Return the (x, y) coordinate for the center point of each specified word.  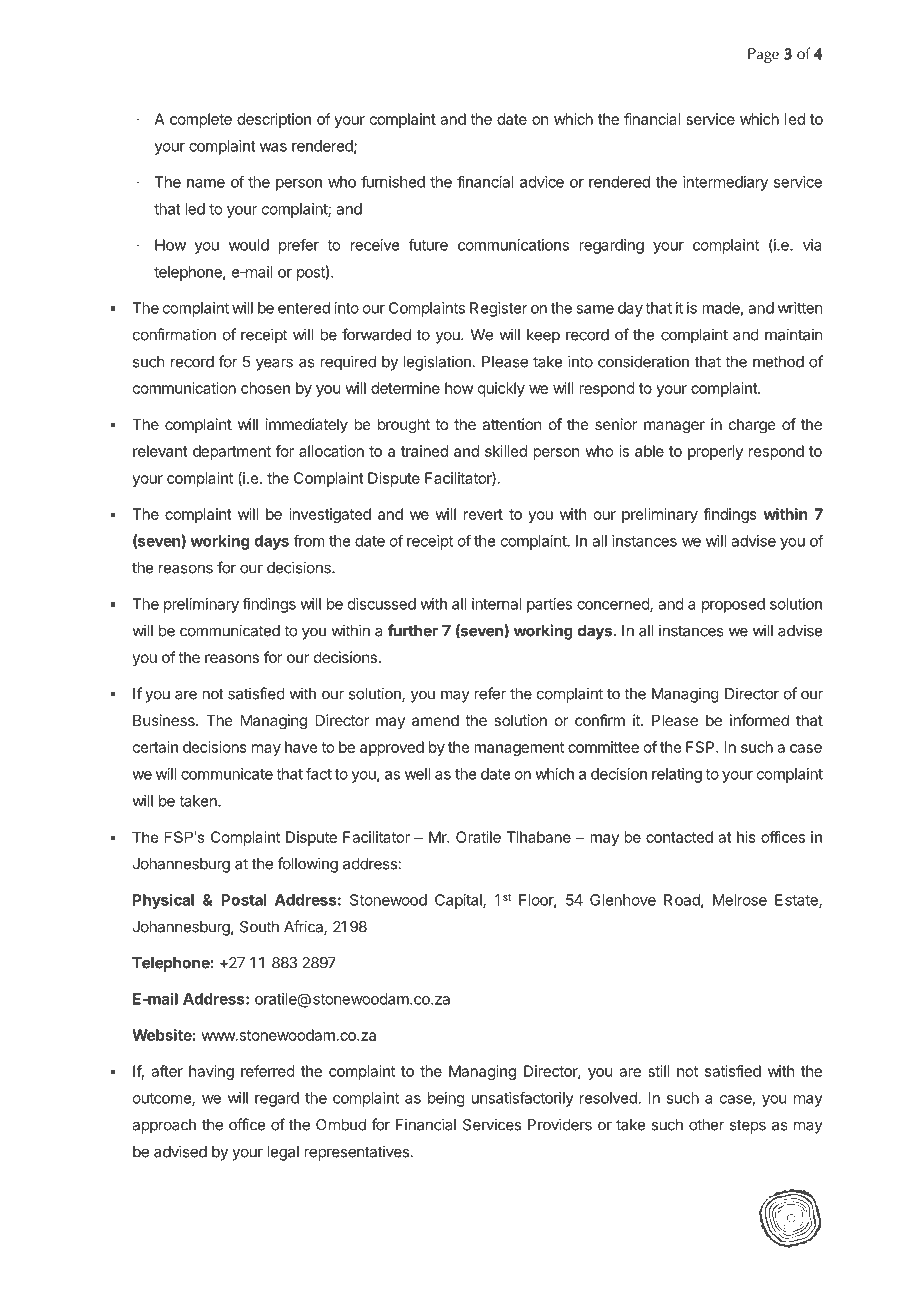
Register (499, 309)
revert (483, 514)
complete (201, 120)
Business (165, 720)
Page (763, 55)
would (249, 245)
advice (542, 182)
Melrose (740, 900)
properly (715, 452)
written (800, 308)
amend (435, 720)
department (232, 452)
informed (759, 720)
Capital (459, 901)
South (259, 927)
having (211, 1072)
